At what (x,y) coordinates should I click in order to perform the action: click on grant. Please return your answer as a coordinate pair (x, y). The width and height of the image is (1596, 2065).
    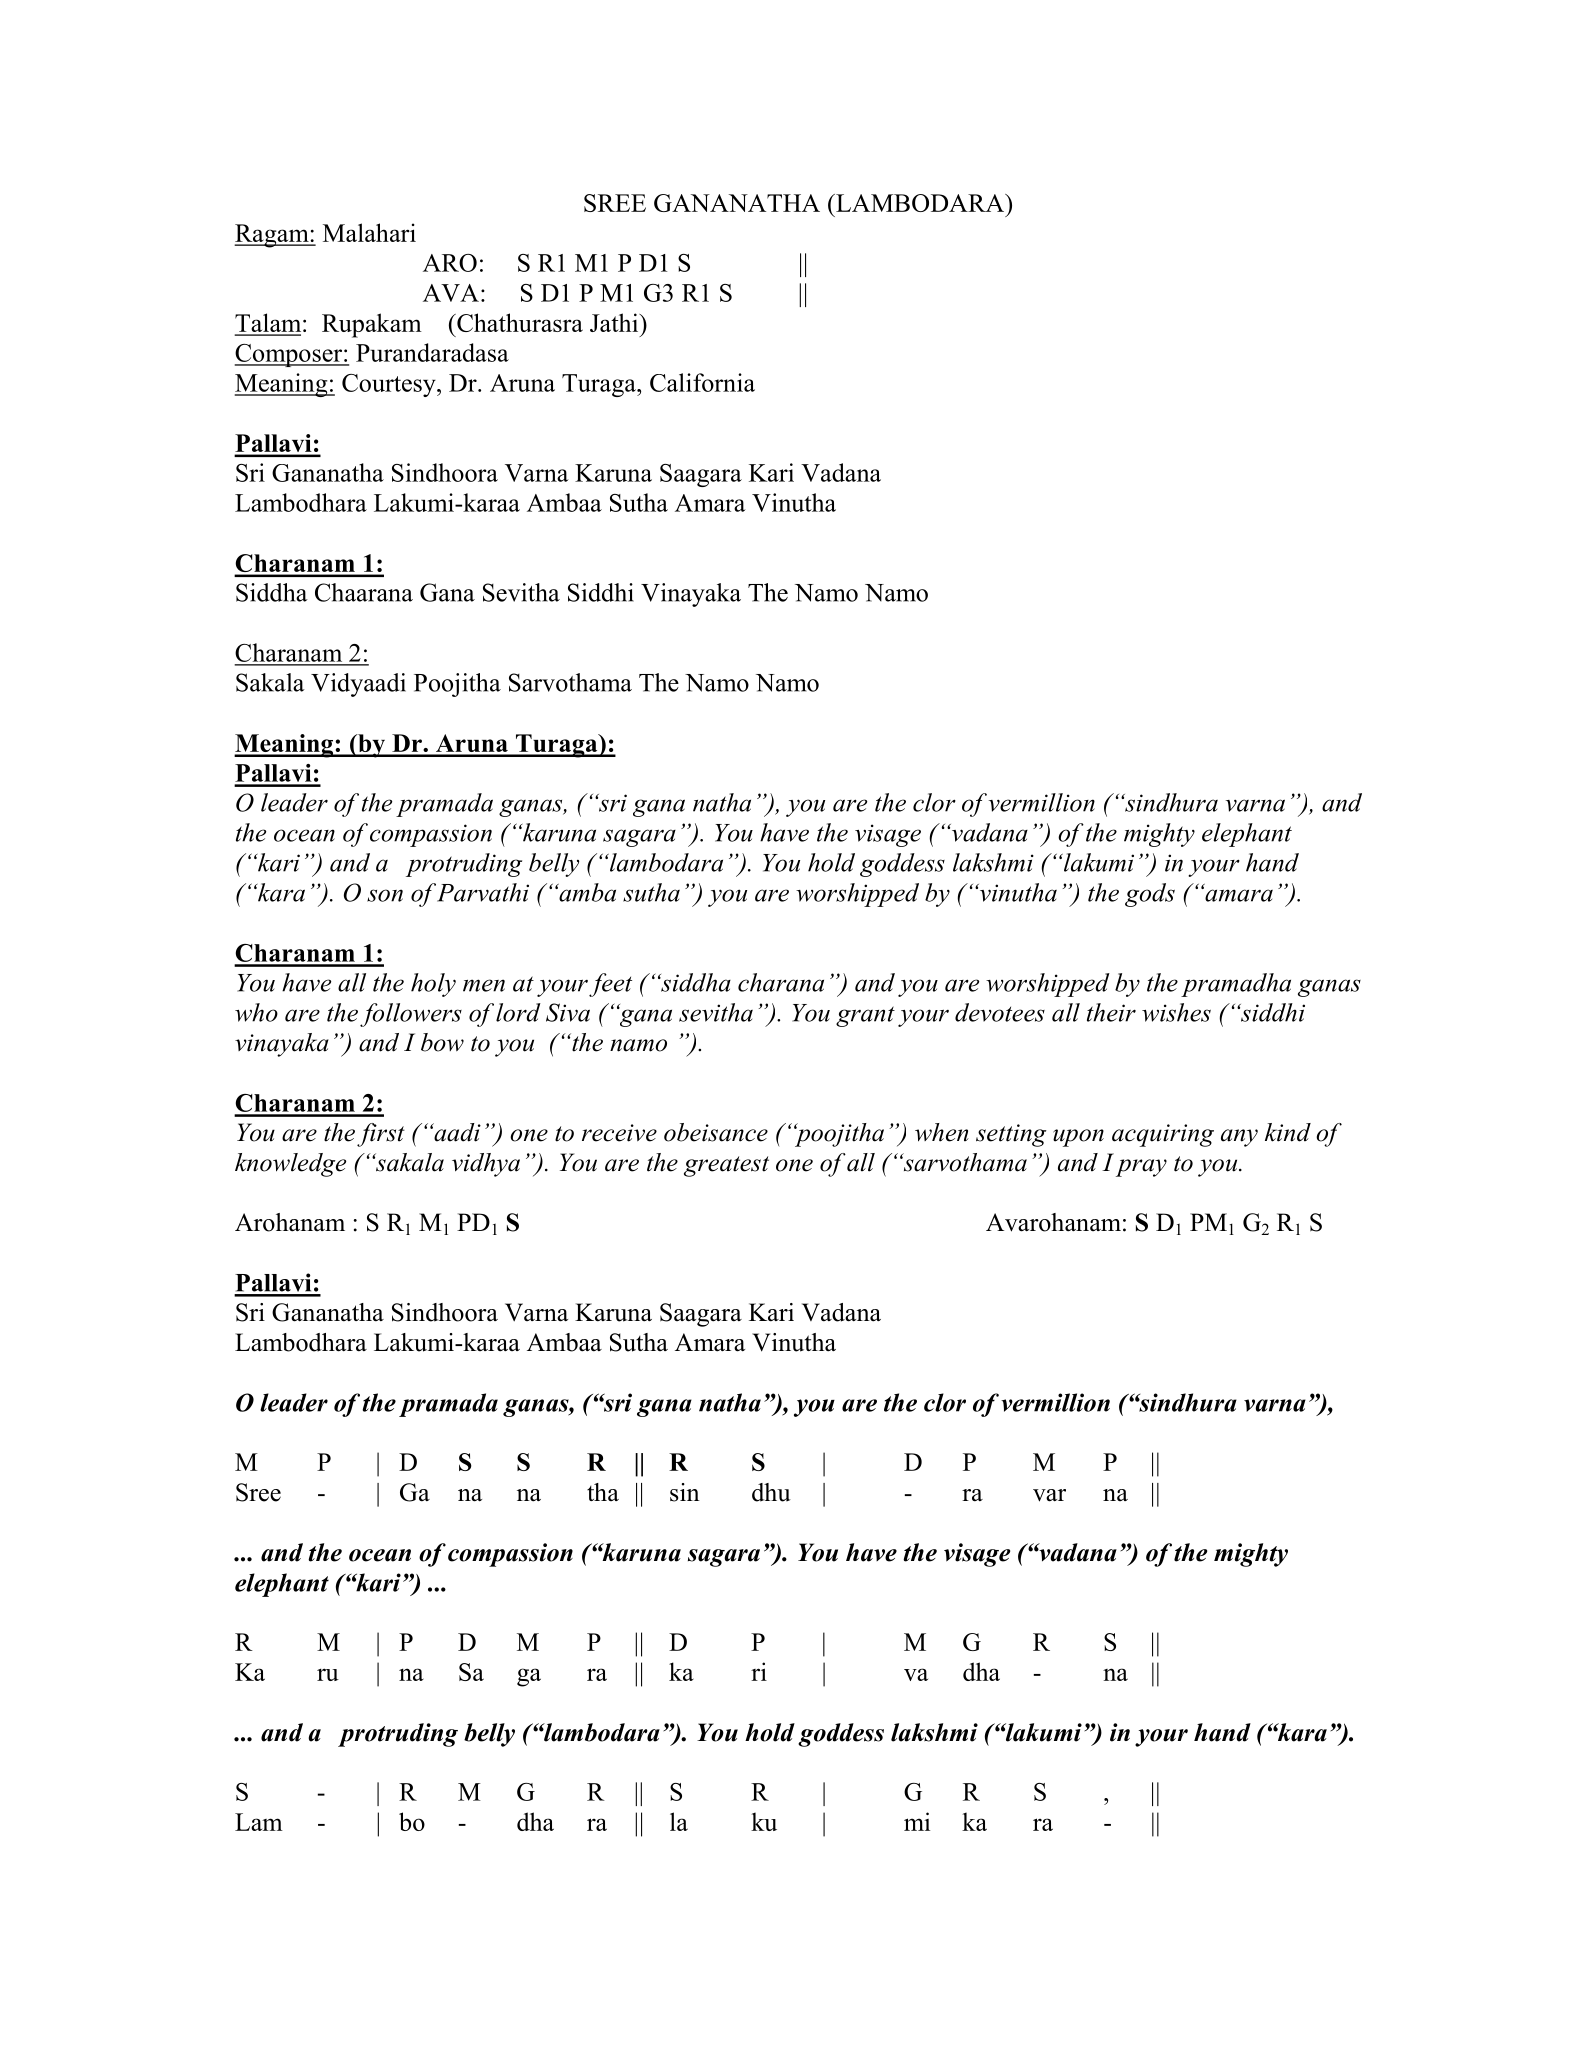
    Looking at the image, I should click on (865, 1016).
